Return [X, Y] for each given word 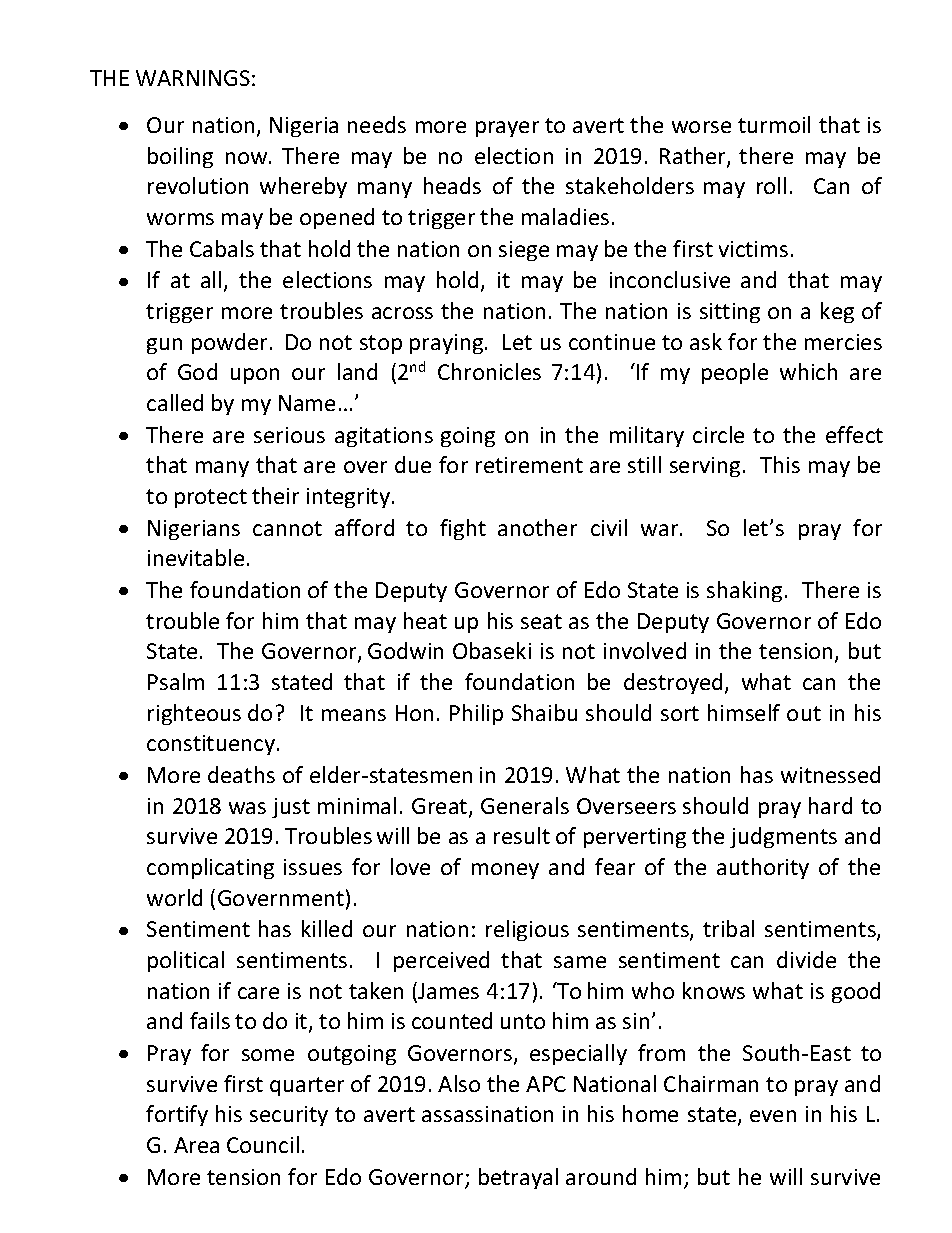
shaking [744, 591]
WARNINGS [193, 78]
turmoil [774, 124]
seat [541, 621]
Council [263, 1144]
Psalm [176, 681]
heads [452, 185]
